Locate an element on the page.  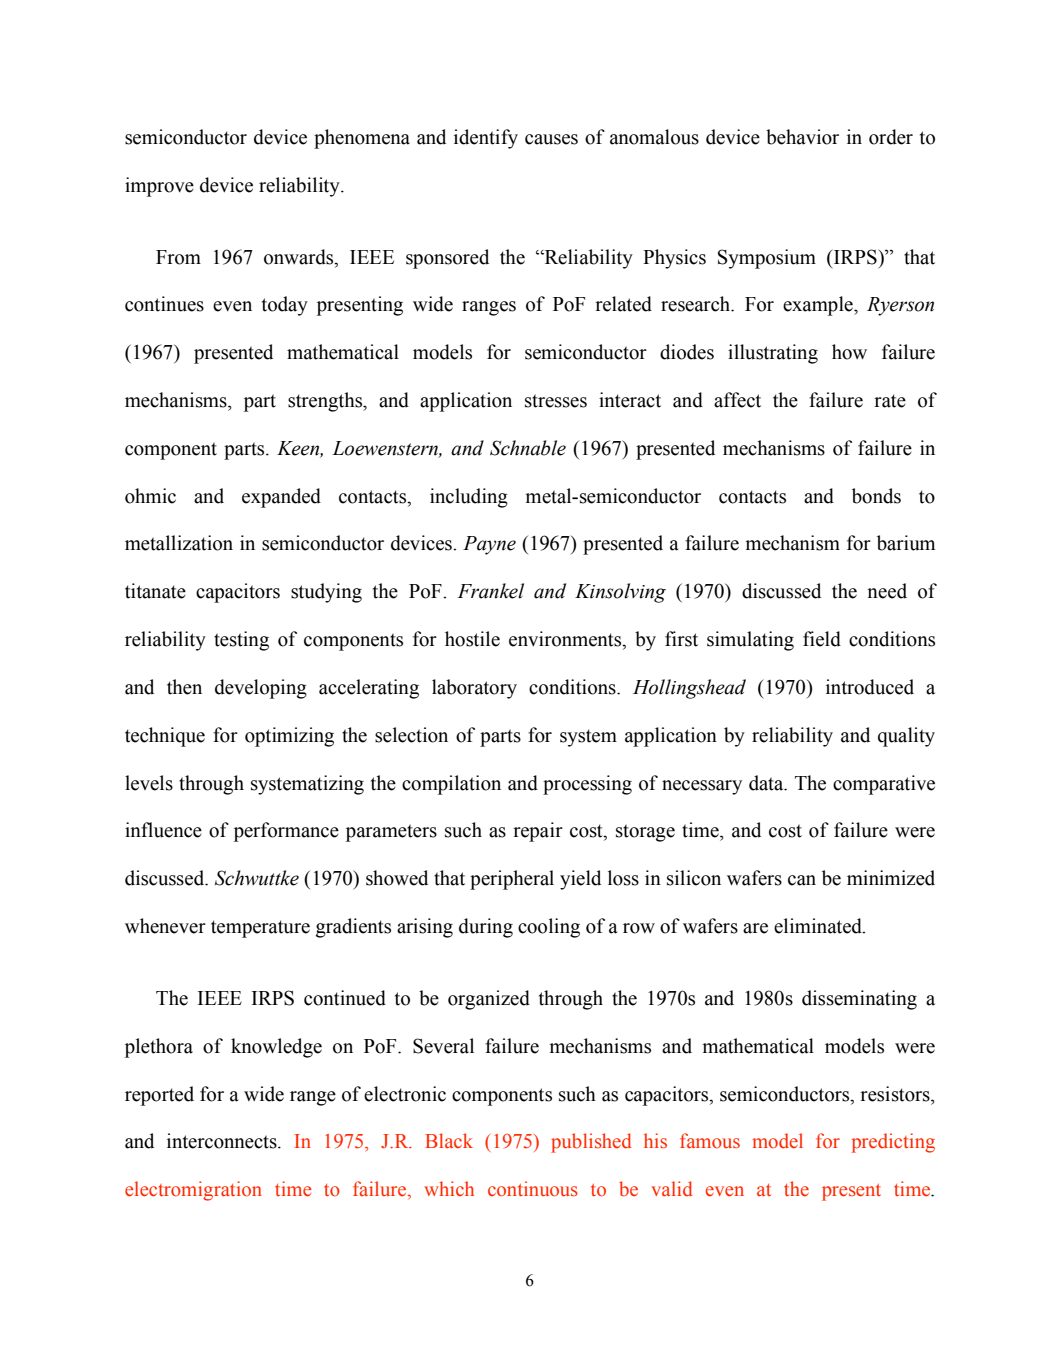
testing is located at coordinates (241, 641).
